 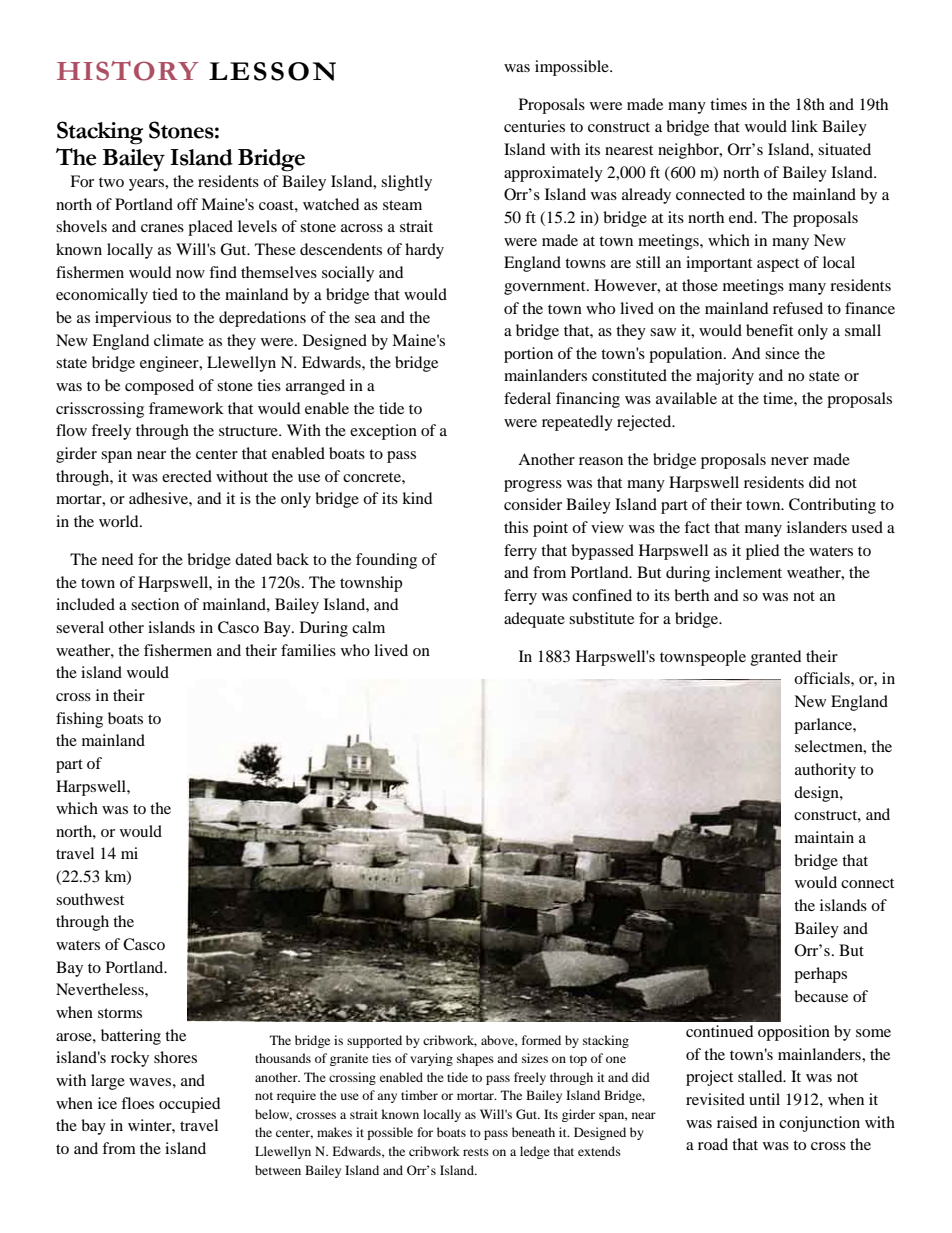 I want to click on centuries, so click(x=534, y=126).
